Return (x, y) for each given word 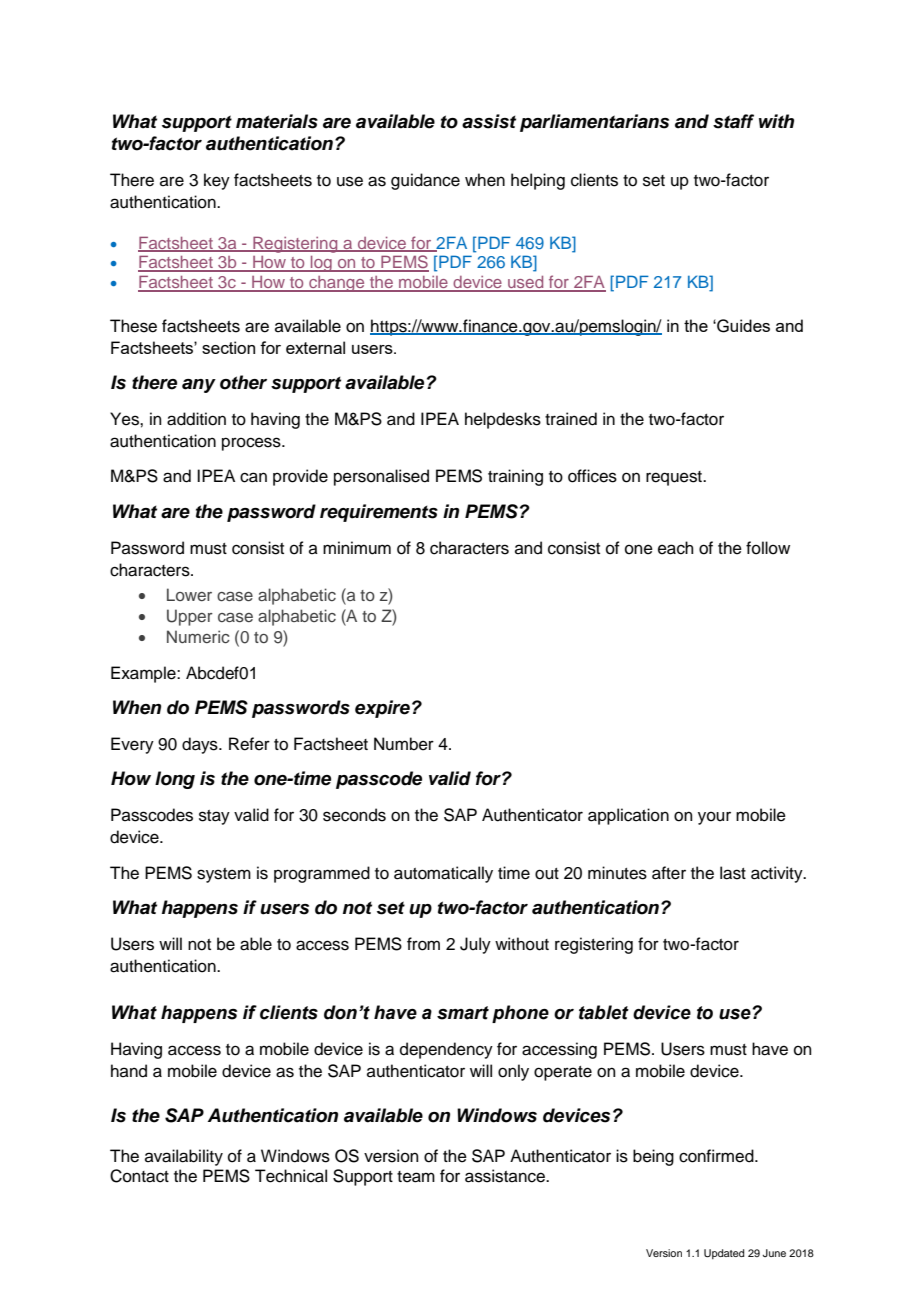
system (224, 875)
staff (733, 121)
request (675, 478)
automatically (443, 874)
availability (184, 1157)
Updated (724, 1254)
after (669, 873)
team (416, 1177)
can (253, 477)
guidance (425, 181)
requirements (379, 513)
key (217, 181)
